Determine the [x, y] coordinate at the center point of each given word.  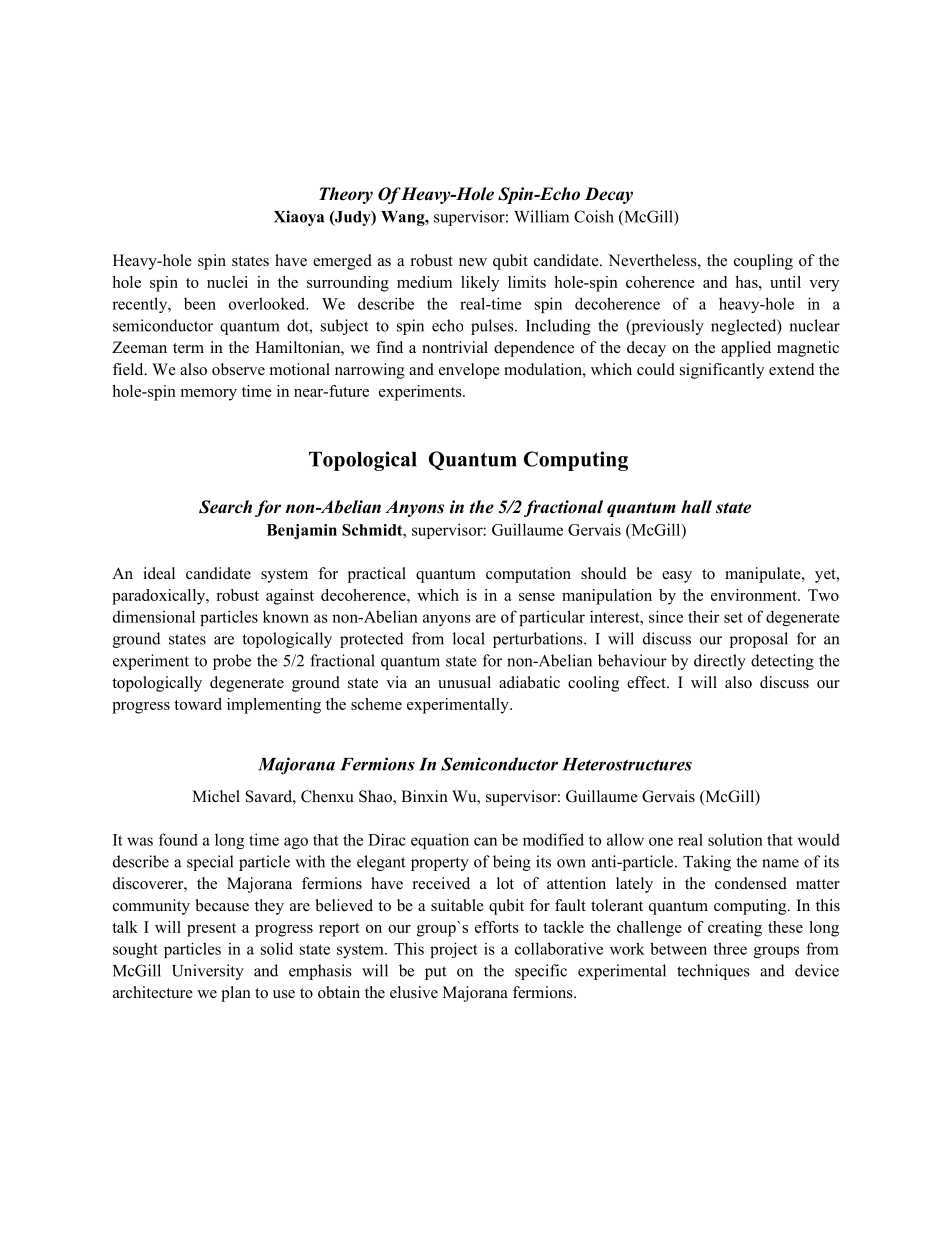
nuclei [227, 282]
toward [198, 704]
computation [528, 575]
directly [720, 662]
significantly [722, 371]
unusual [464, 682]
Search [225, 507]
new [473, 262]
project [454, 950]
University [208, 972]
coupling [763, 262]
